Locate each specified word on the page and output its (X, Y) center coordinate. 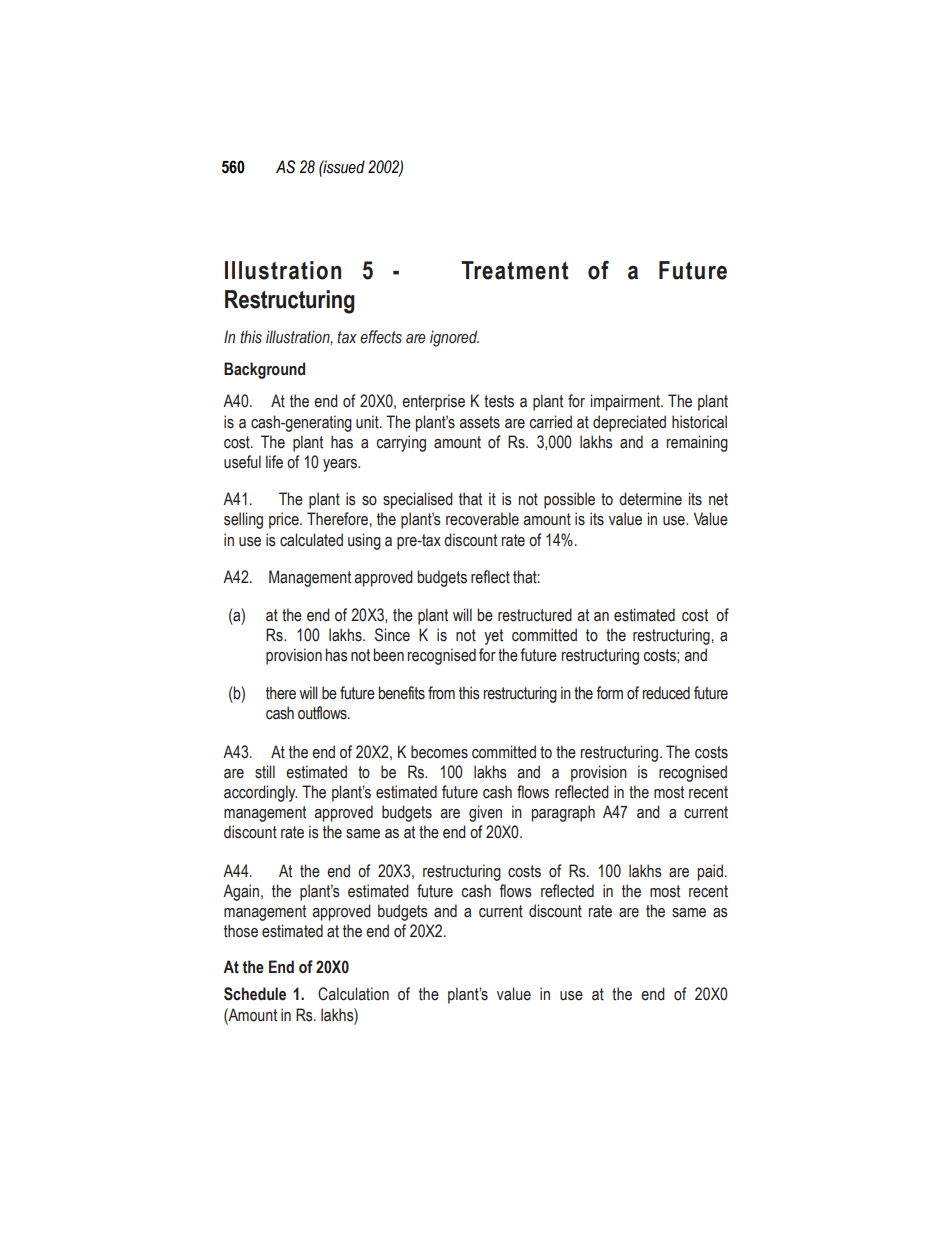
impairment (627, 402)
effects (381, 337)
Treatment (515, 270)
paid (710, 872)
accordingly (260, 793)
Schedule (255, 994)
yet (493, 637)
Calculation (353, 994)
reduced (666, 693)
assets (479, 422)
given (485, 813)
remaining (697, 443)
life (274, 462)
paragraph (563, 813)
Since (392, 635)
